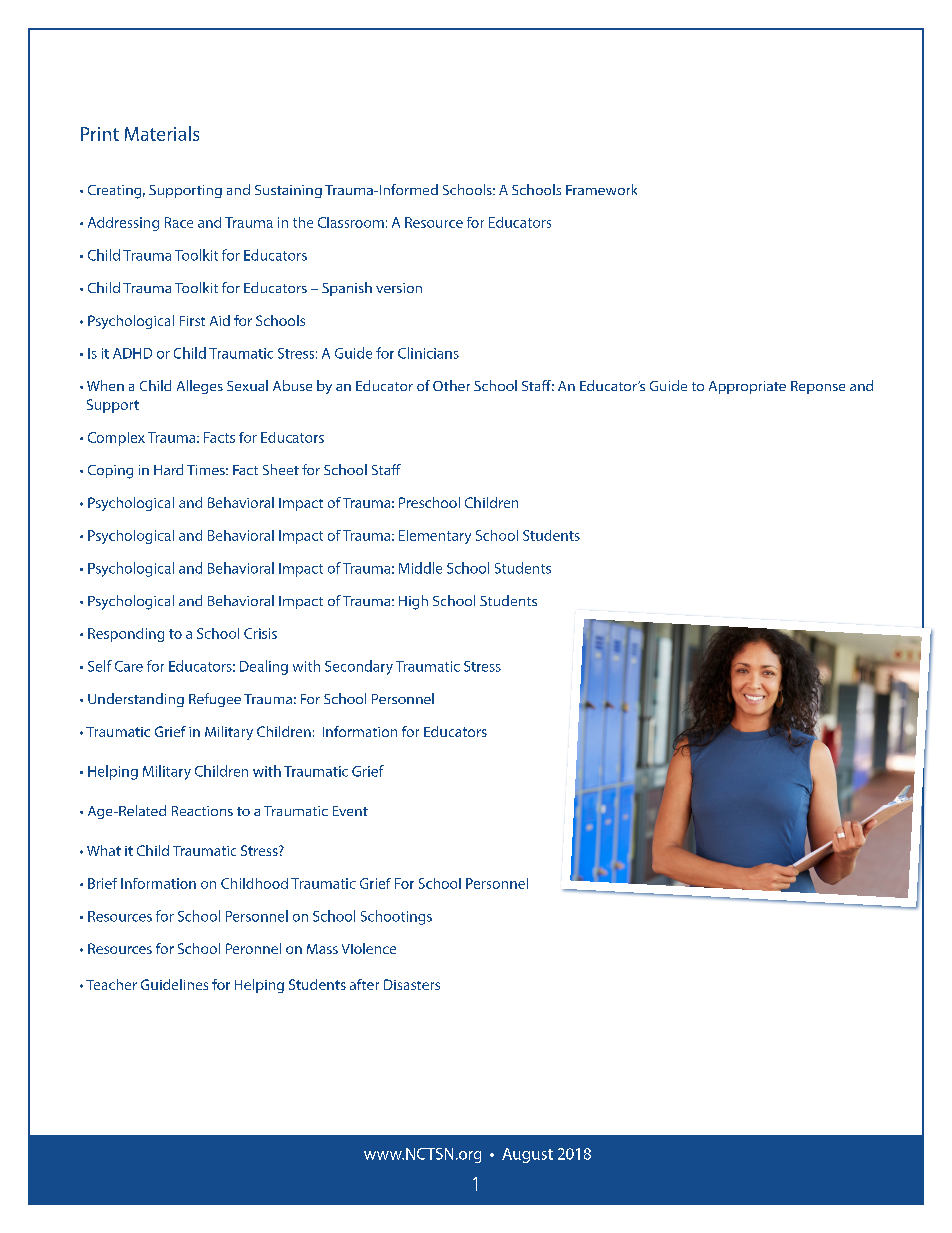 The width and height of the screenshot is (952, 1233). What do you see at coordinates (451, 385) in the screenshot?
I see `Other` at bounding box center [451, 385].
